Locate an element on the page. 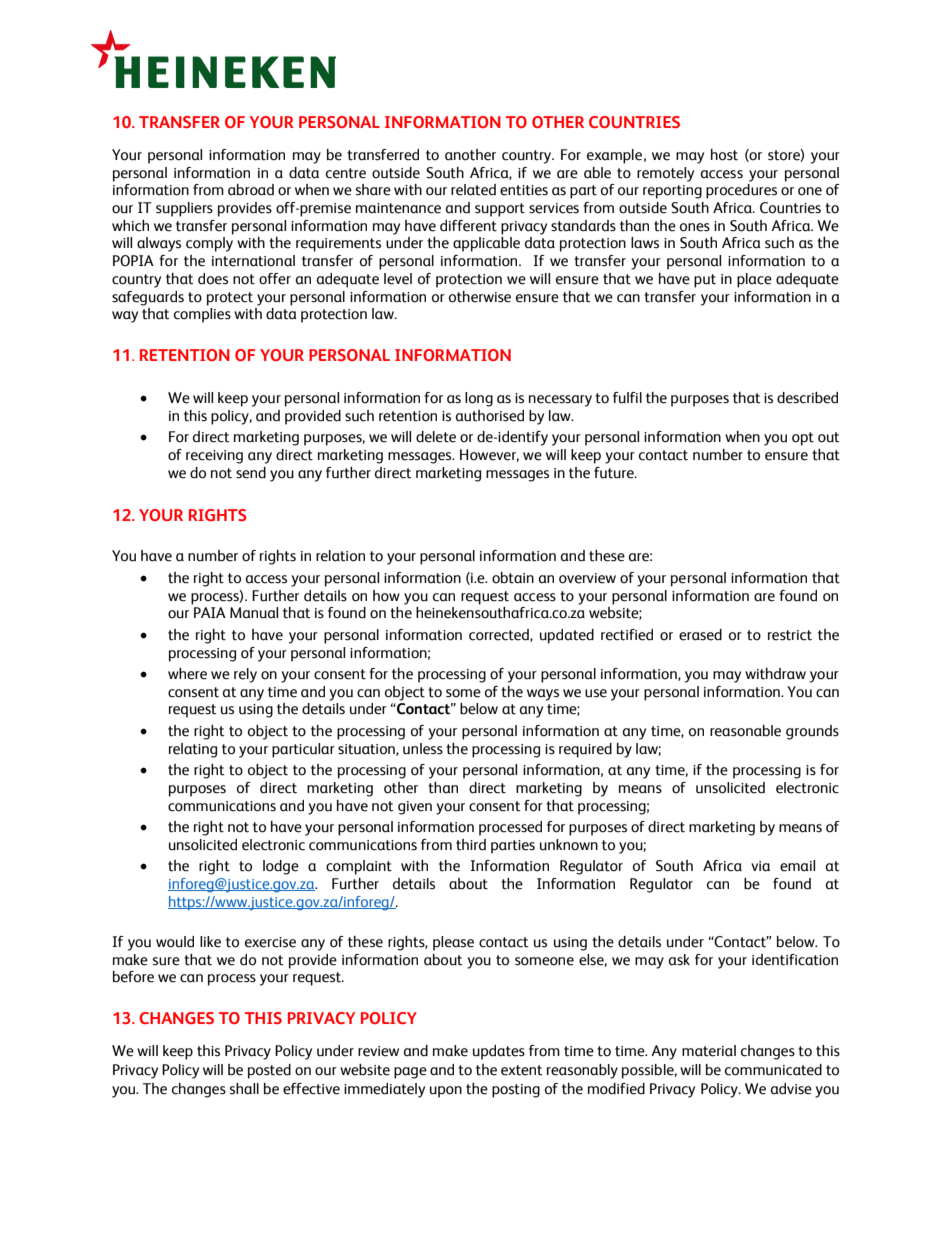  delete is located at coordinates (436, 437).
